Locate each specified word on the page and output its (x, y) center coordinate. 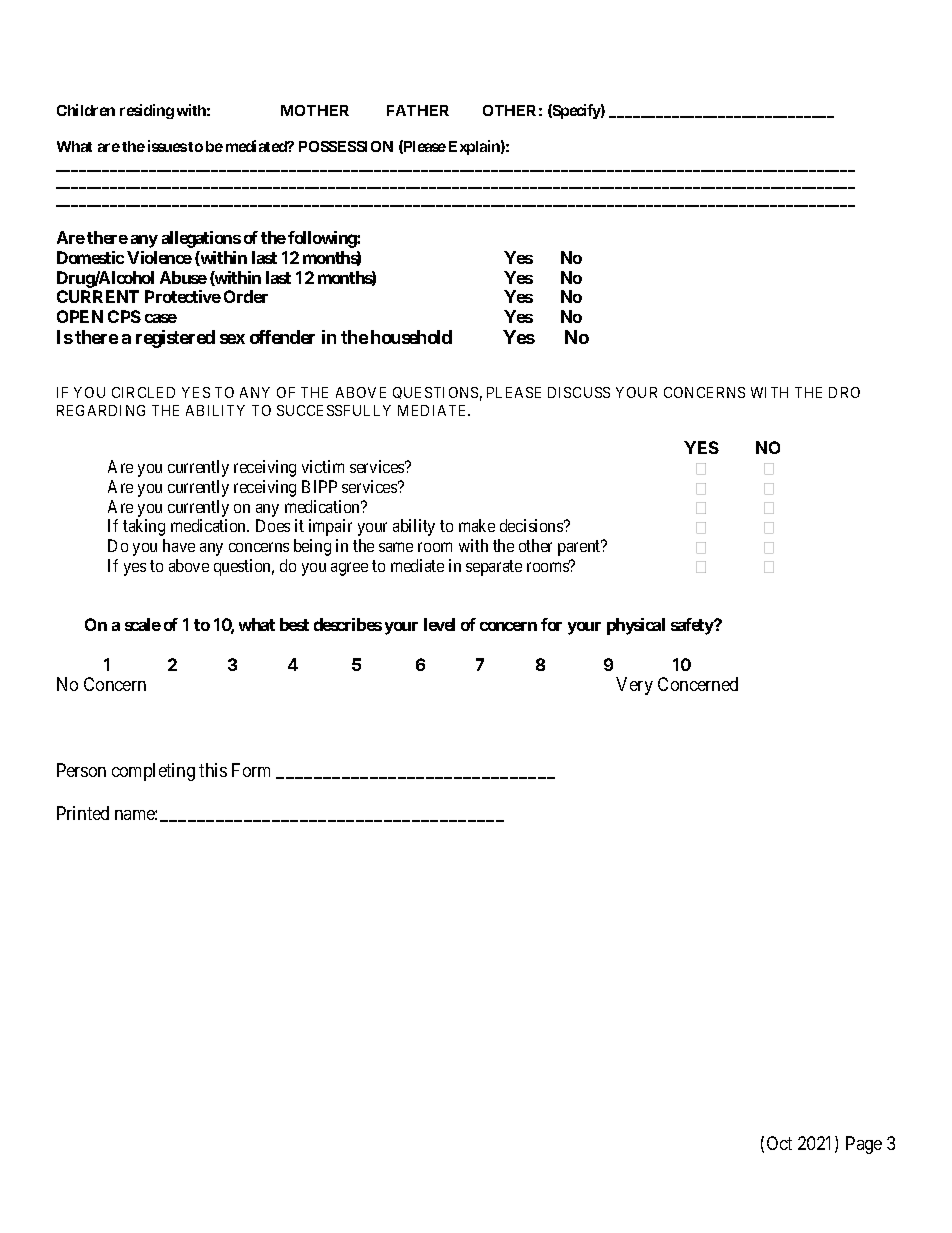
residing (147, 111)
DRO (844, 392)
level (439, 624)
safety (693, 626)
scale (143, 624)
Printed (83, 813)
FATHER (418, 110)
